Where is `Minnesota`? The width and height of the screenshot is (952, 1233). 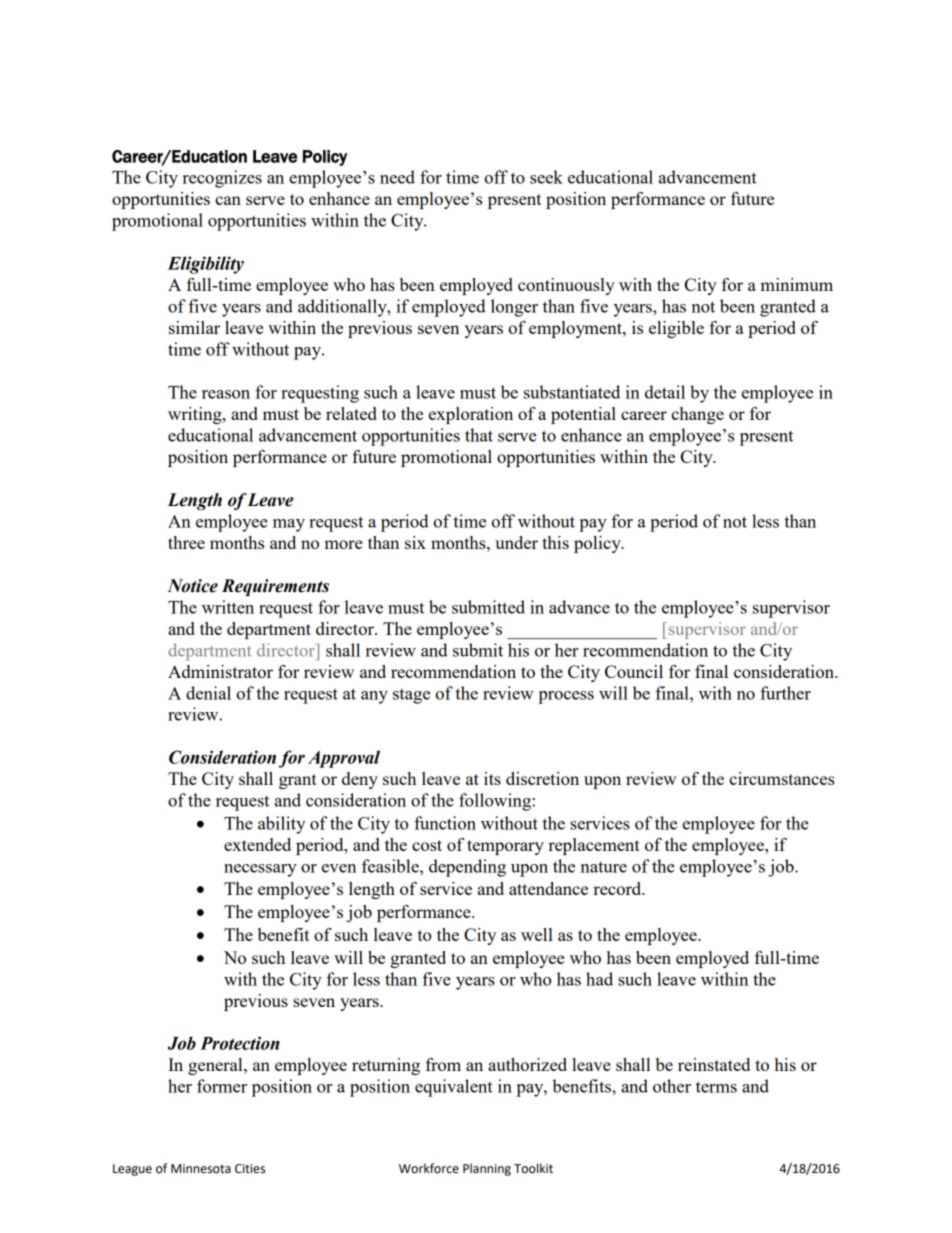 Minnesota is located at coordinates (201, 1169).
